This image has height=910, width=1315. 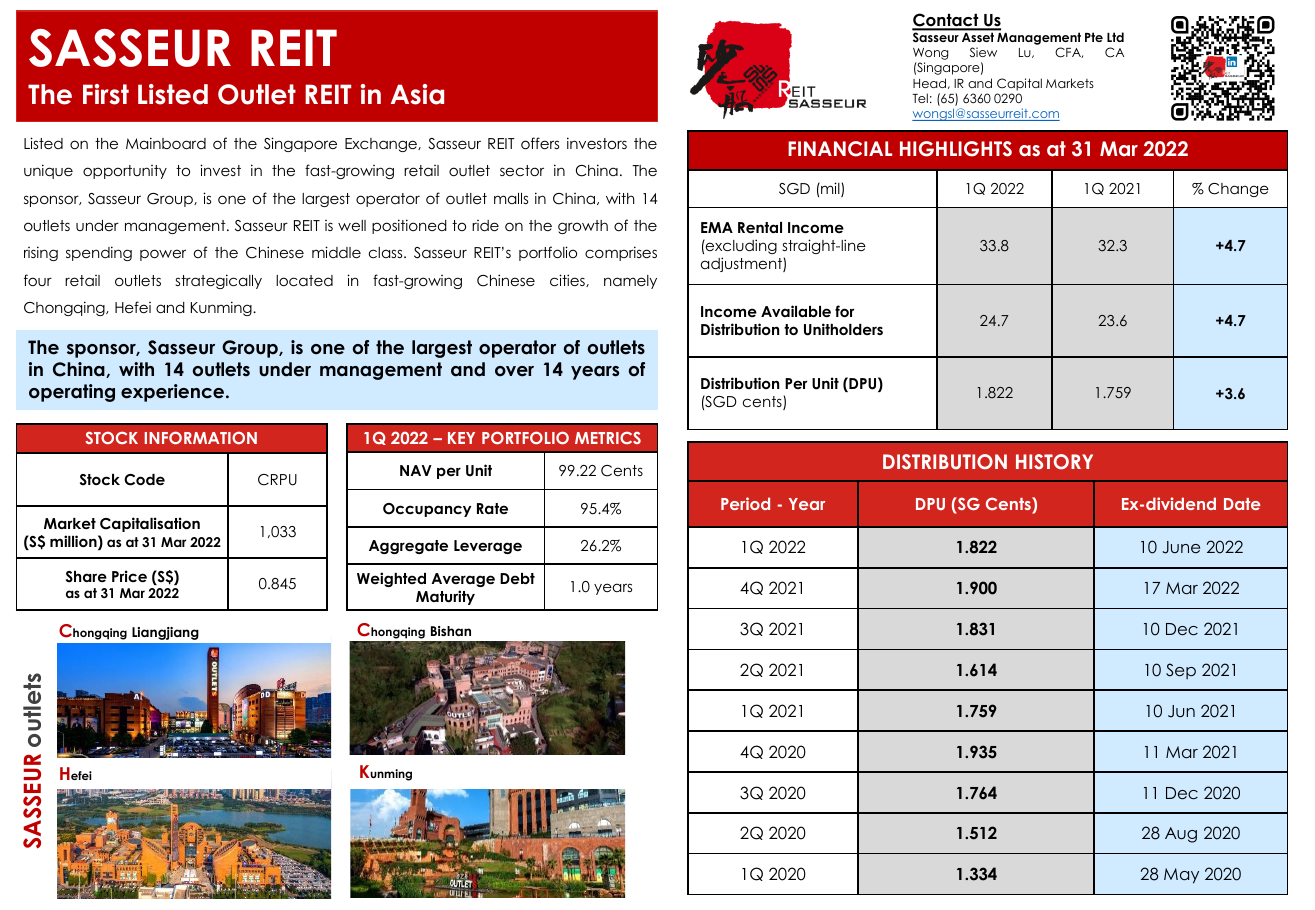 I want to click on Sep, so click(x=1181, y=671).
